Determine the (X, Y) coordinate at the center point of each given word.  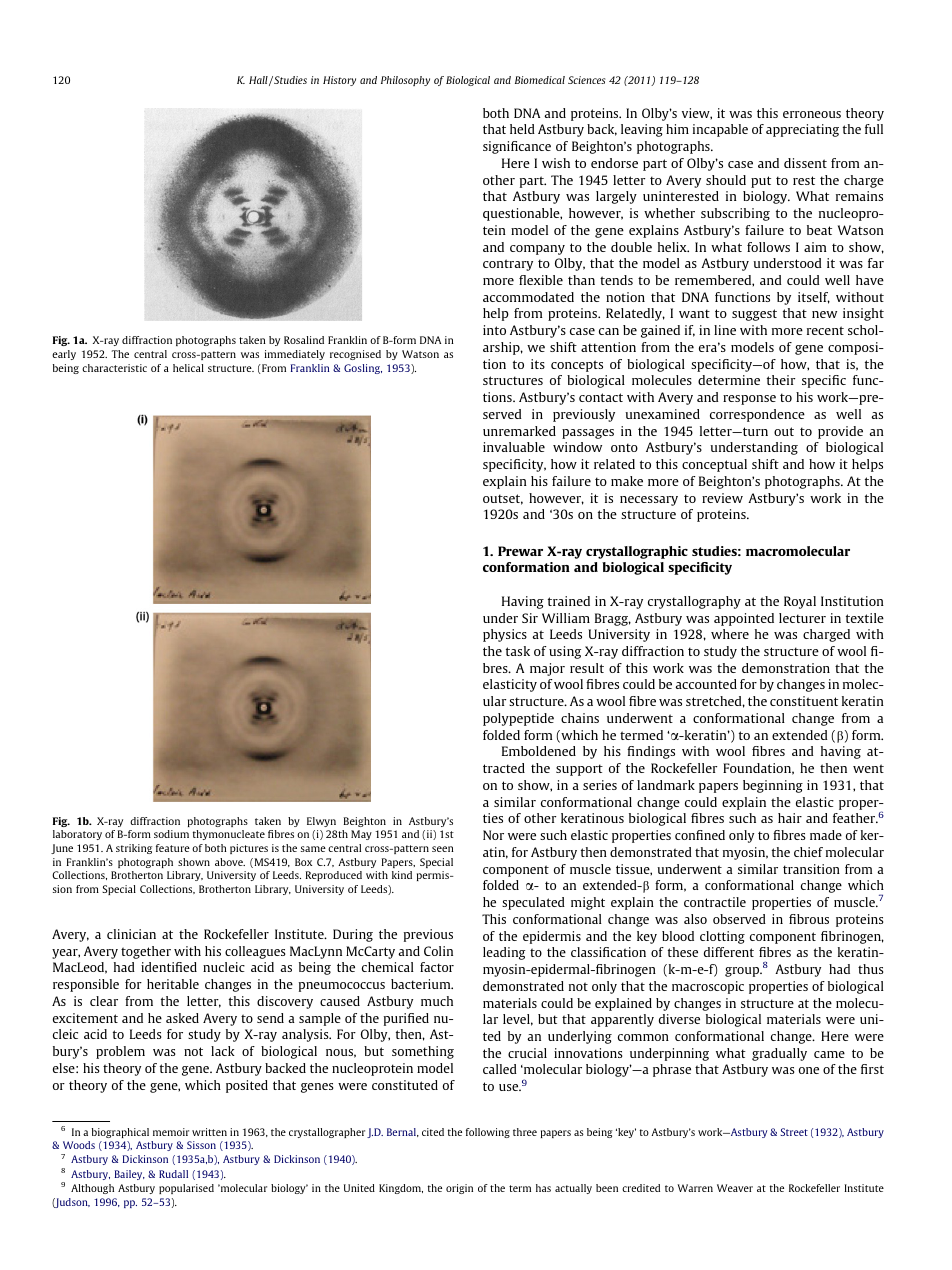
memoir (171, 1132)
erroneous (812, 114)
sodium (171, 834)
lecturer (802, 618)
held (522, 129)
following (488, 1133)
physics (505, 635)
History (339, 81)
